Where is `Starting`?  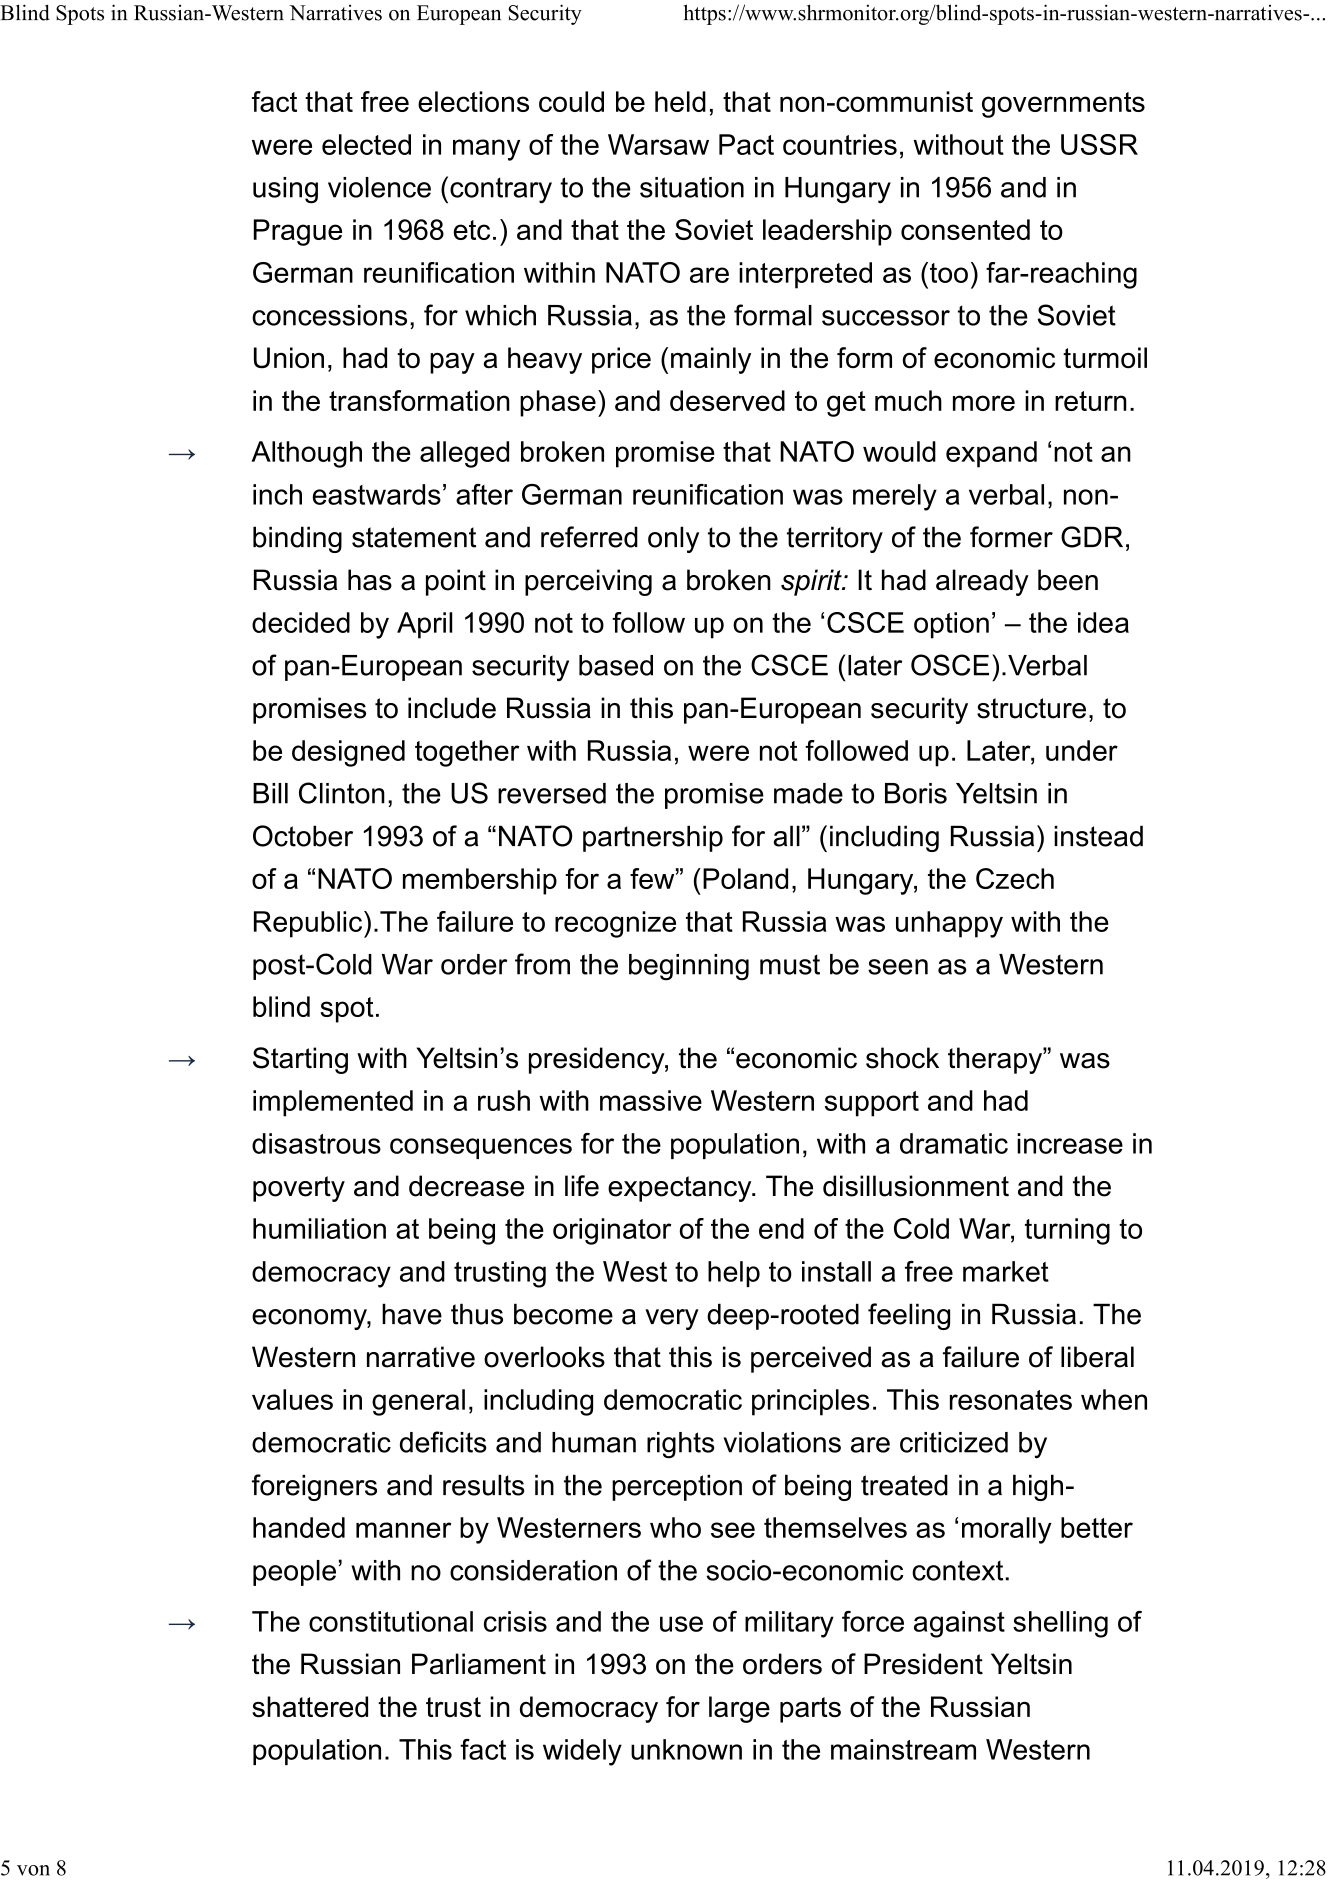
Starting is located at coordinates (300, 1060).
